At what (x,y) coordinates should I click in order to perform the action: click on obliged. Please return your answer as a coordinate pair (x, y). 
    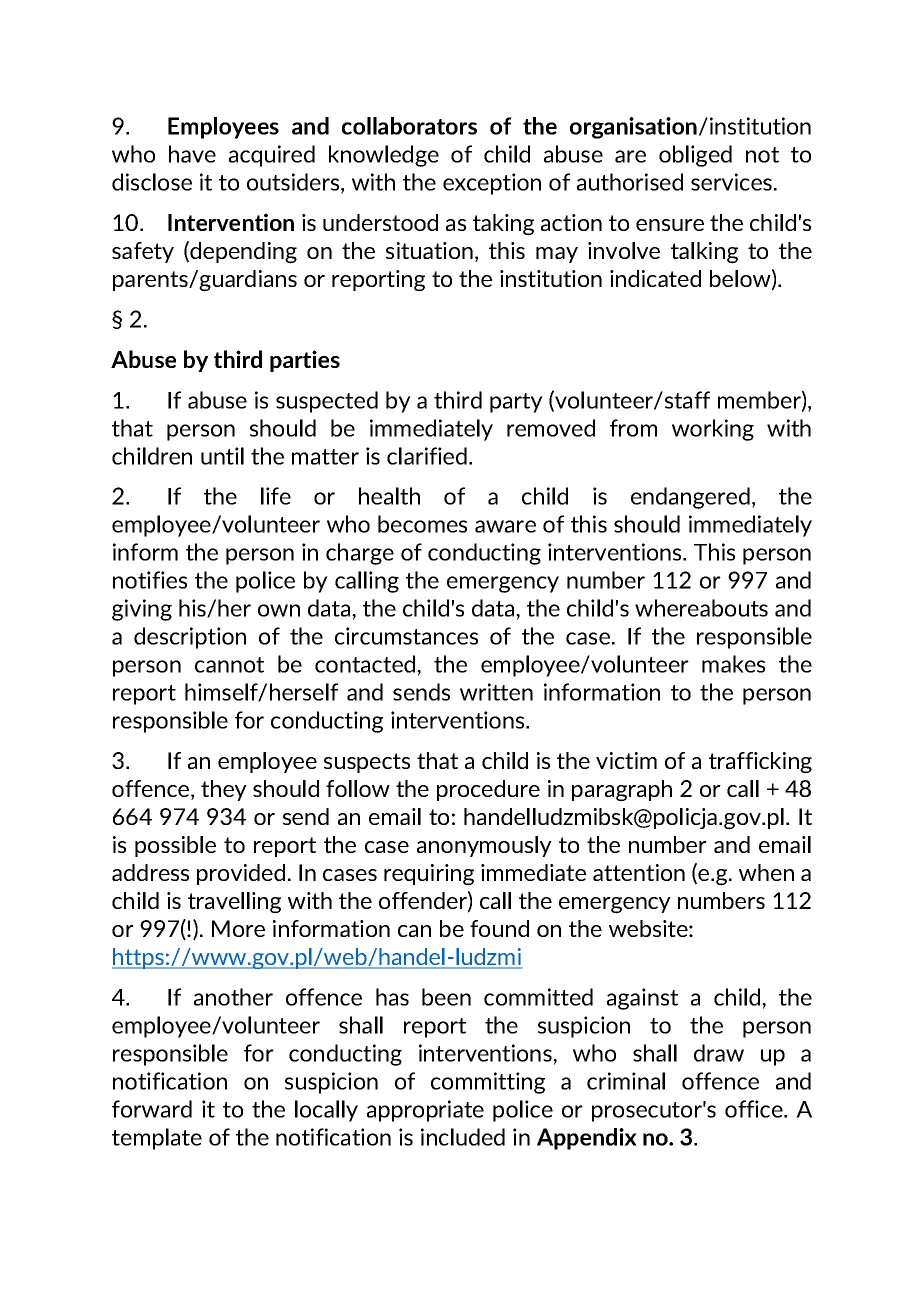
    Looking at the image, I should click on (695, 156).
